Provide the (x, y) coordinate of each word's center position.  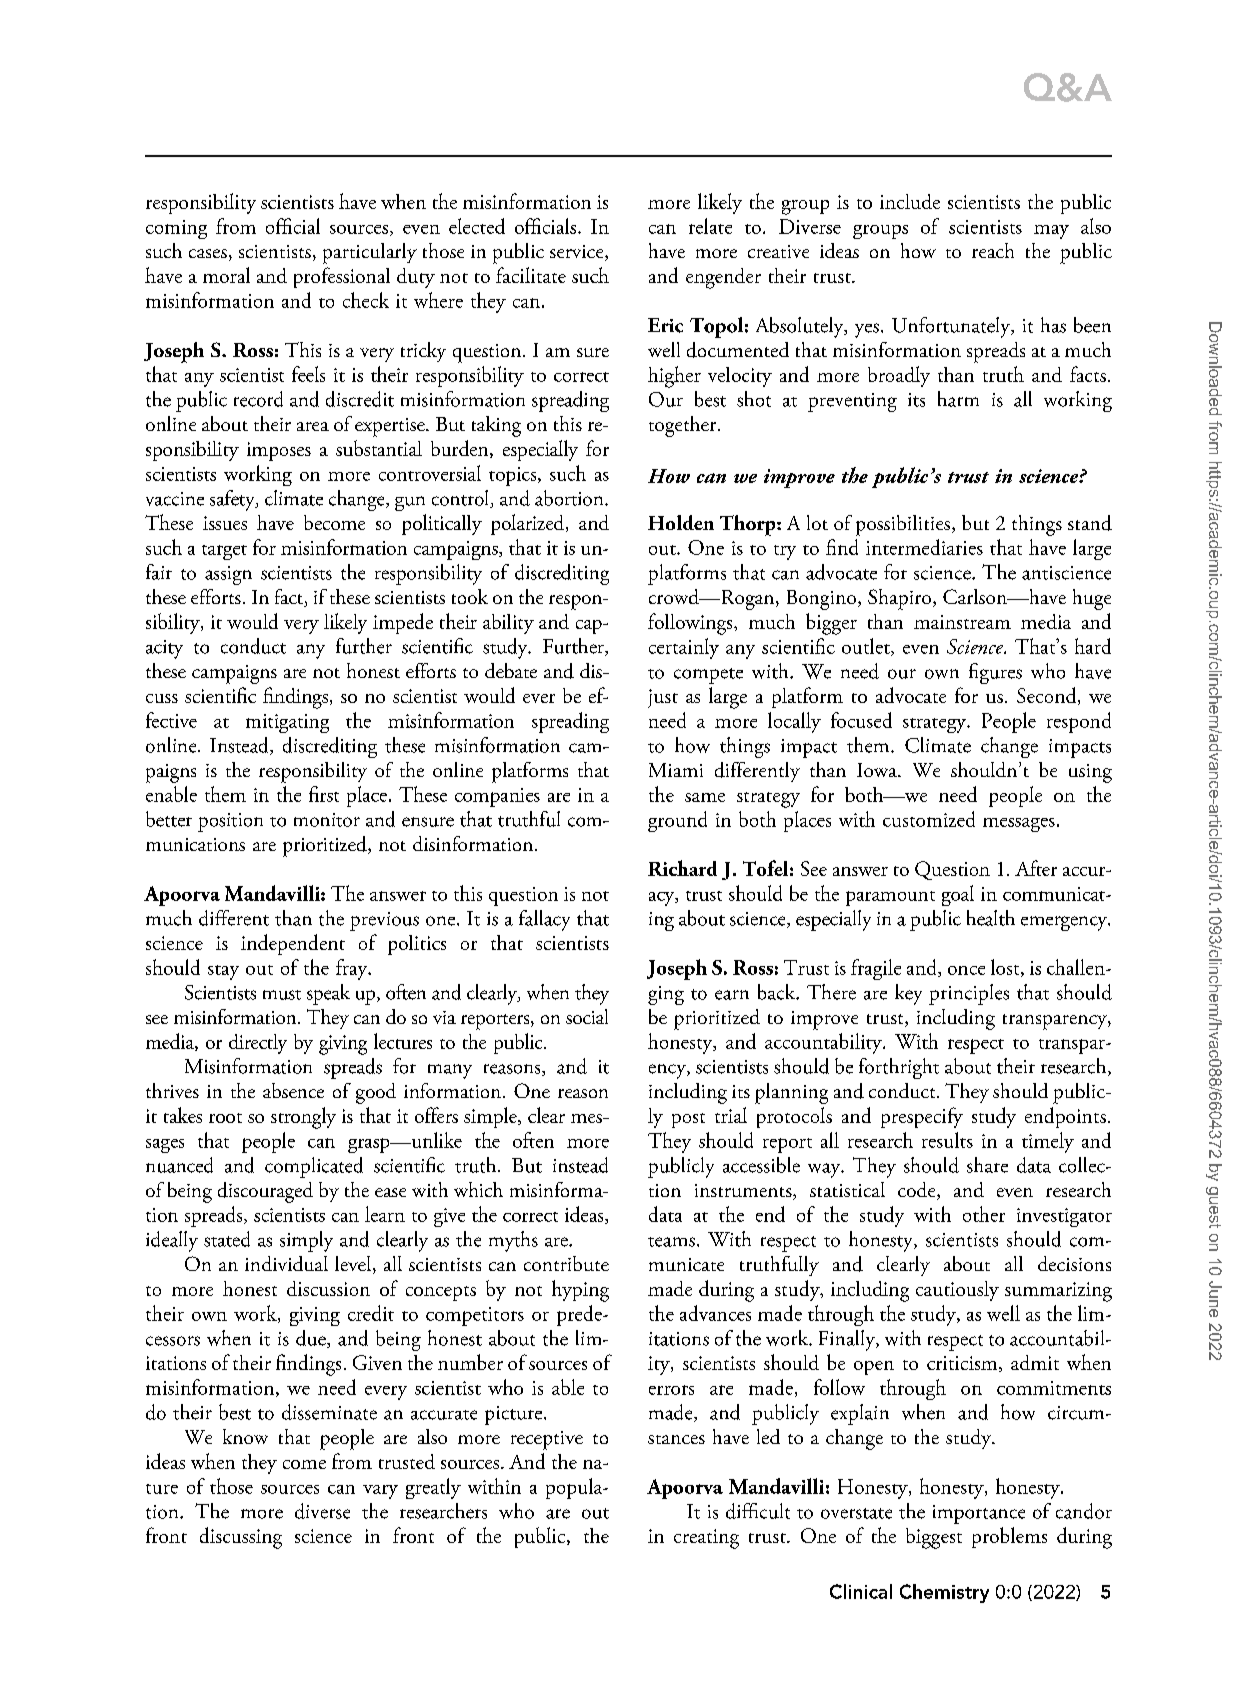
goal (958, 895)
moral (226, 275)
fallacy (544, 920)
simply (306, 1241)
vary (380, 1492)
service (578, 253)
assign (228, 575)
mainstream (962, 622)
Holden (681, 522)
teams (671, 1242)
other (984, 1214)
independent (293, 944)
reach (993, 250)
